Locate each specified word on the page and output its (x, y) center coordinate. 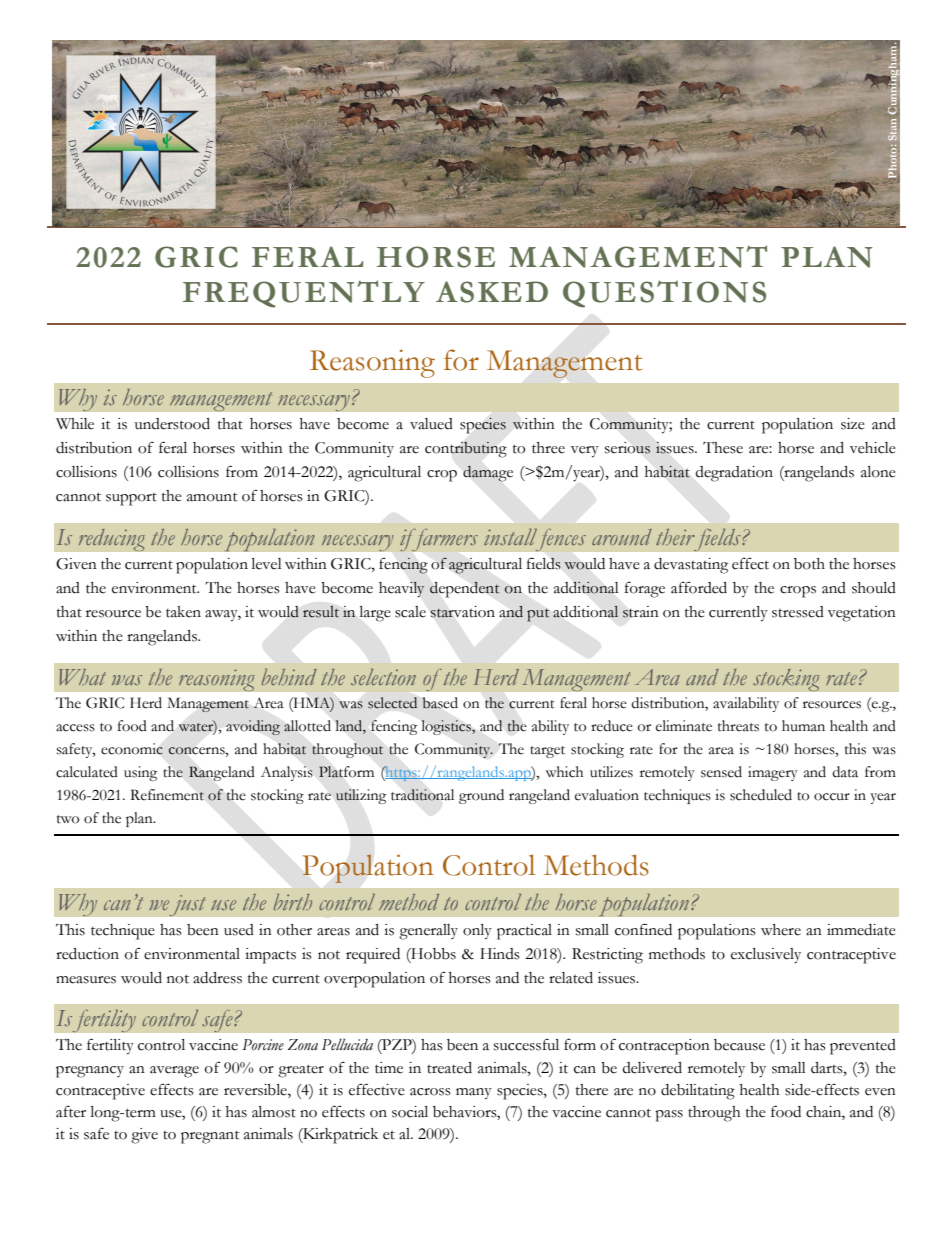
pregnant (210, 1137)
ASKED (492, 292)
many (474, 1094)
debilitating (698, 1092)
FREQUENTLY (304, 294)
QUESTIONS (664, 294)
